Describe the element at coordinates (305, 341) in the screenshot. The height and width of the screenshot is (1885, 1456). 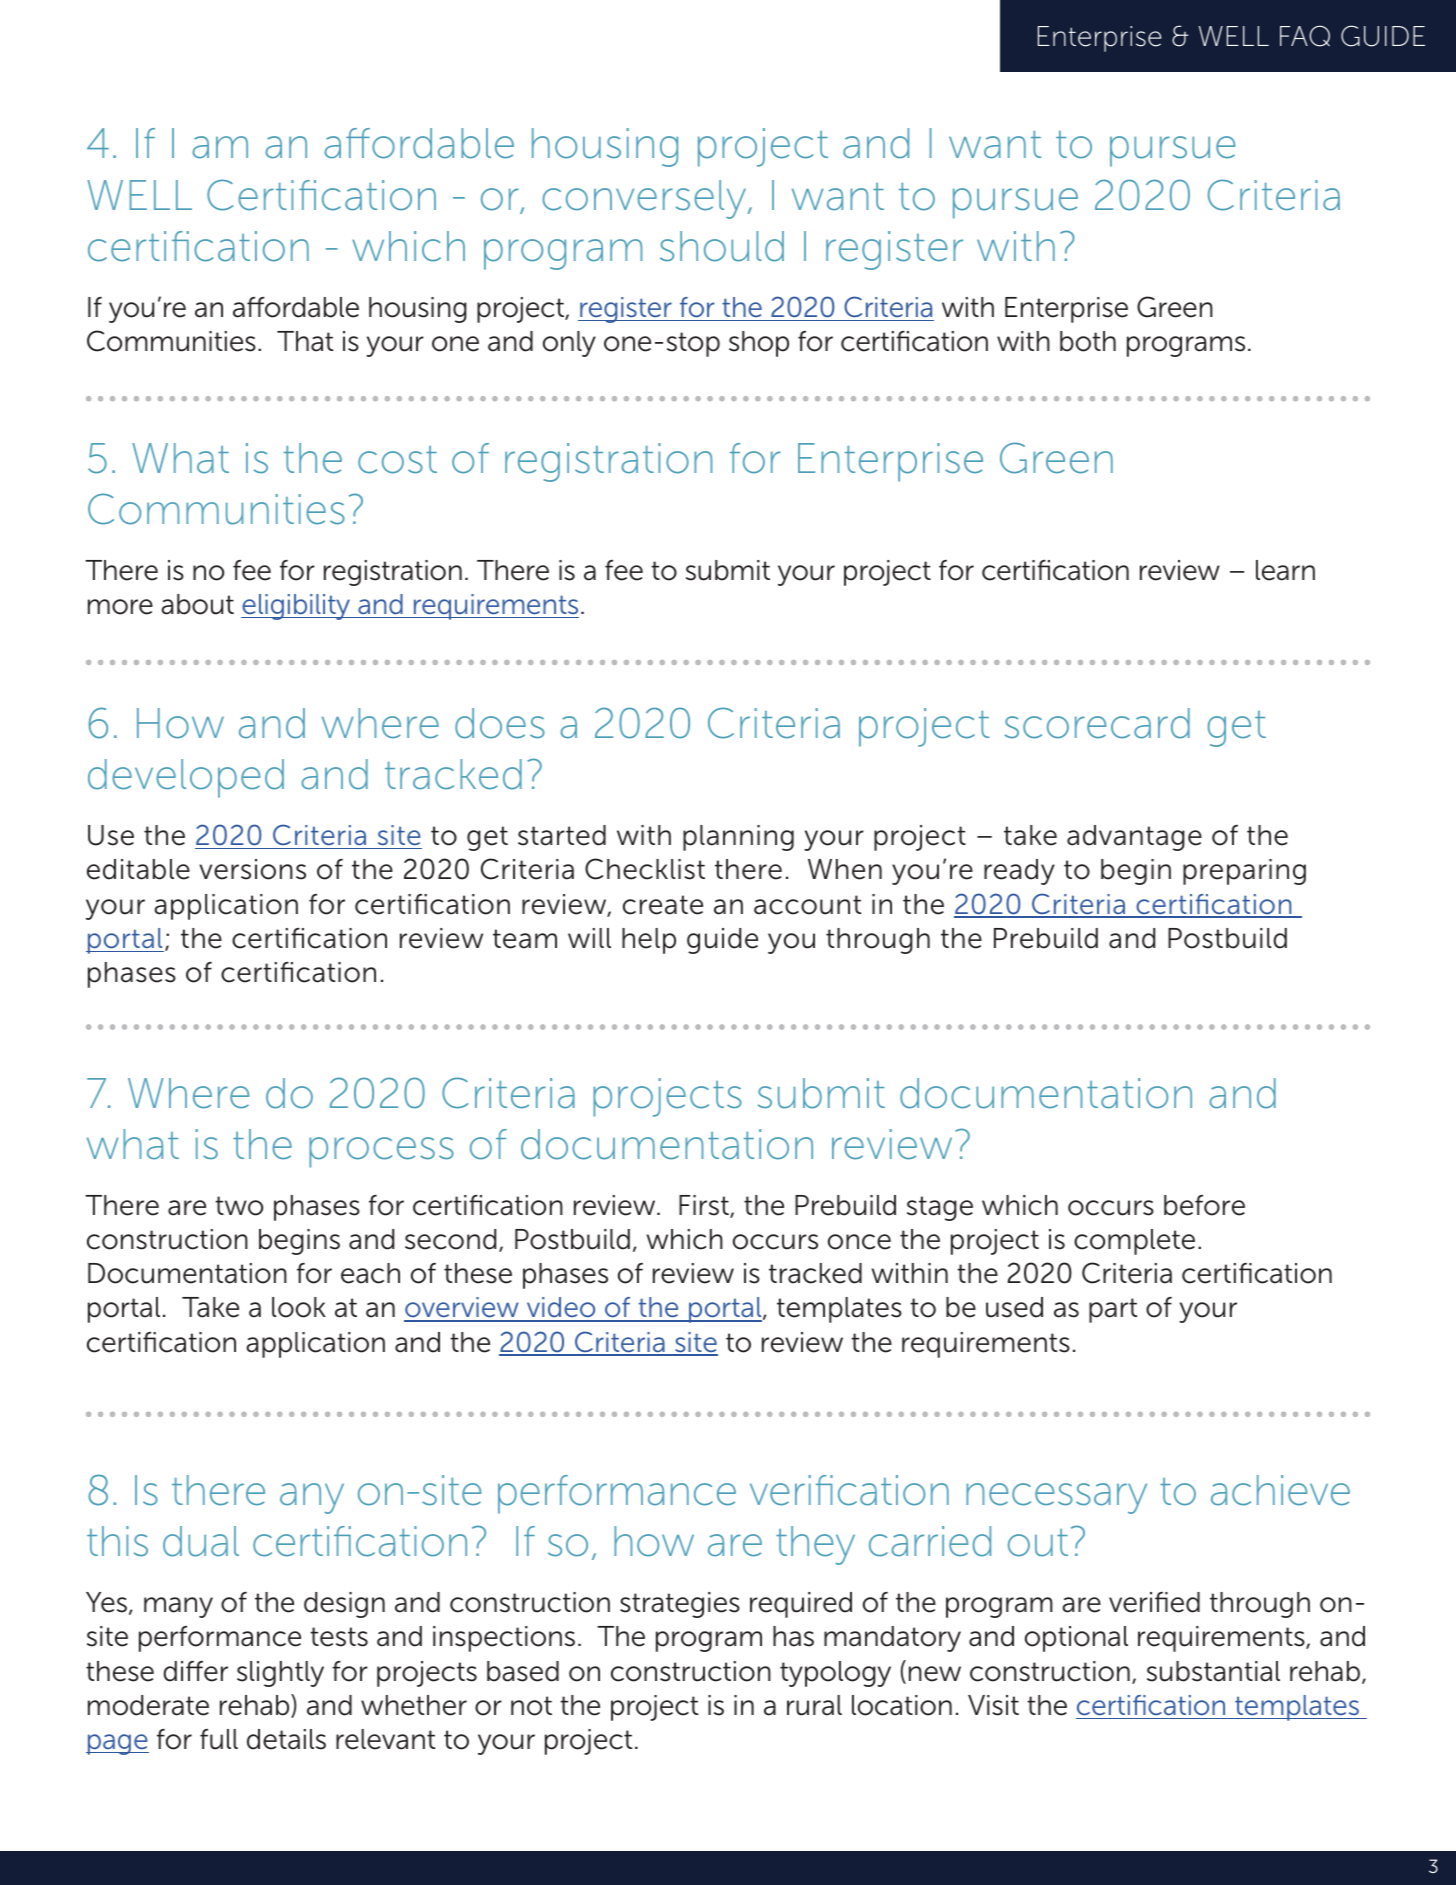
I see `That` at that location.
